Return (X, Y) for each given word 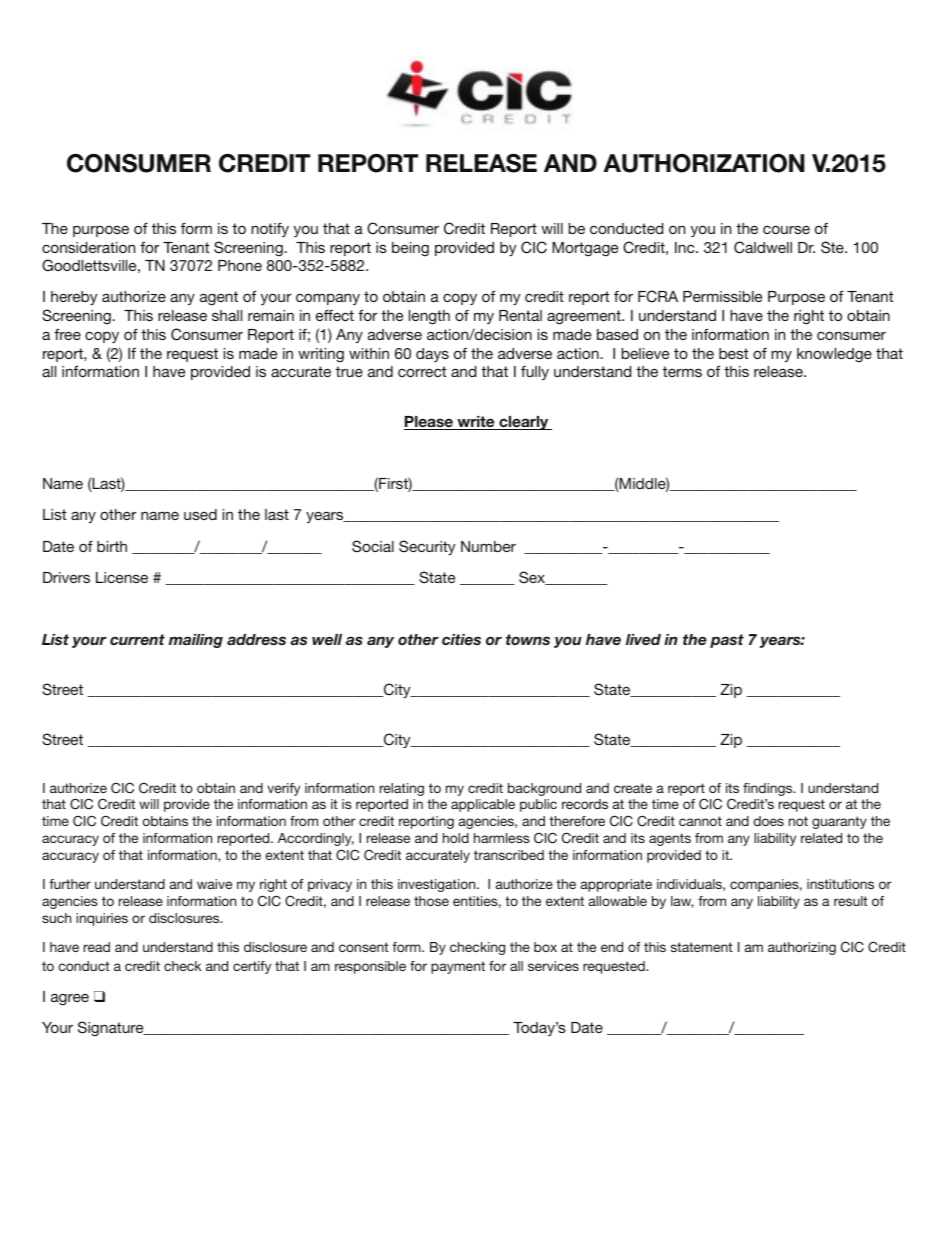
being (410, 249)
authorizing (802, 948)
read (97, 947)
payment (458, 967)
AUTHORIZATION (704, 163)
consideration (88, 247)
